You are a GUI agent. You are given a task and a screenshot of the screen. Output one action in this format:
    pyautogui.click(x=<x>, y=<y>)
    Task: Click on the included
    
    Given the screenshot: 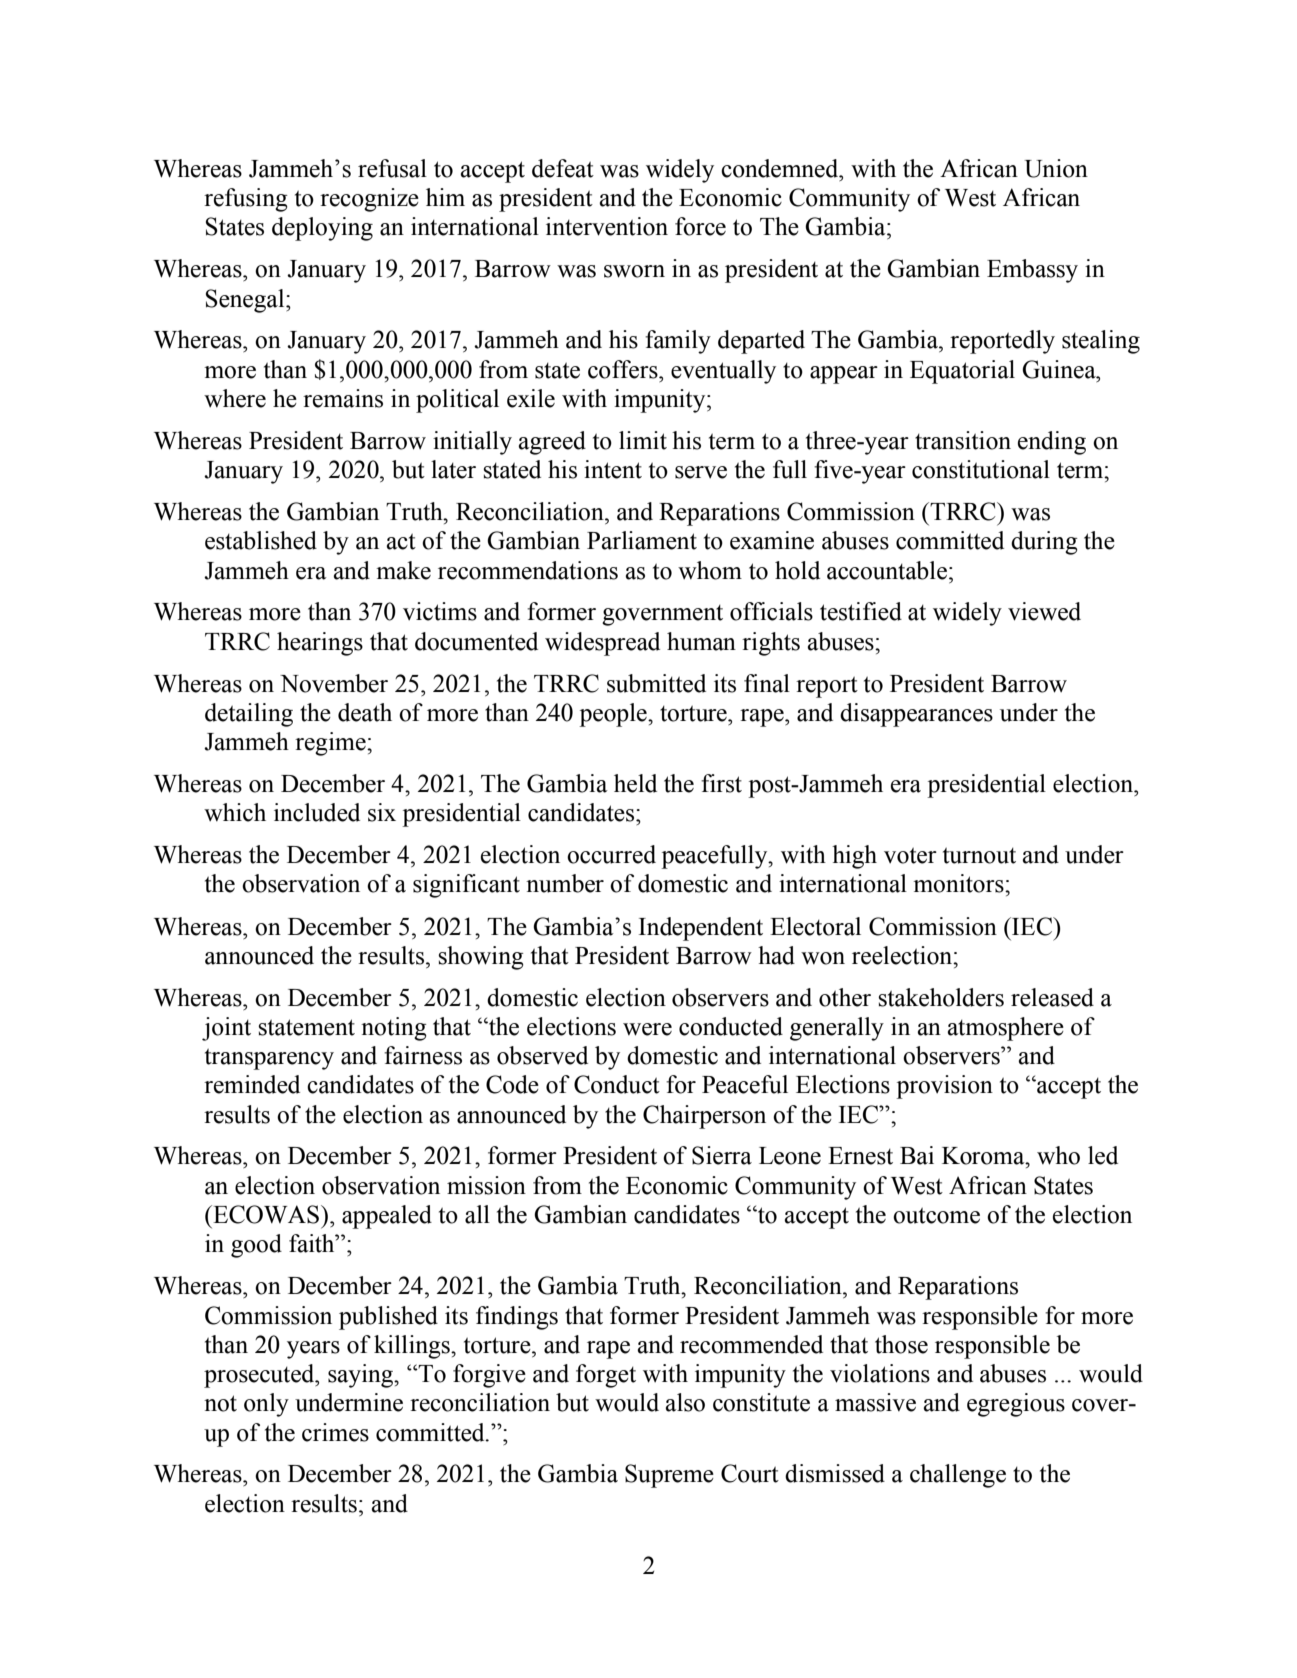 What is the action you would take?
    pyautogui.click(x=317, y=812)
